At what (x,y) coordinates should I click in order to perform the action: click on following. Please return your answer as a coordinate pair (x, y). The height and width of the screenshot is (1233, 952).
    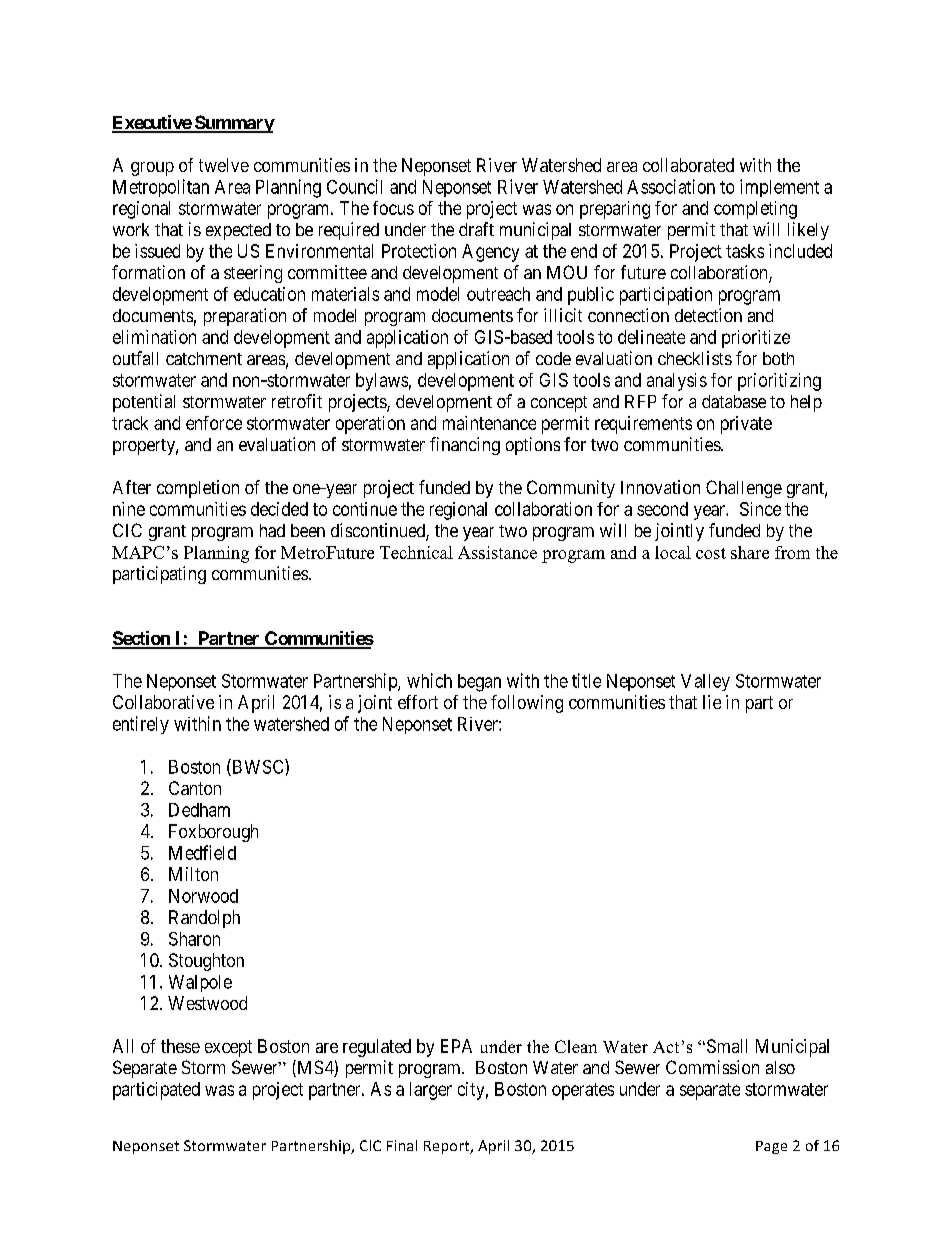
    Looking at the image, I should click on (527, 704).
